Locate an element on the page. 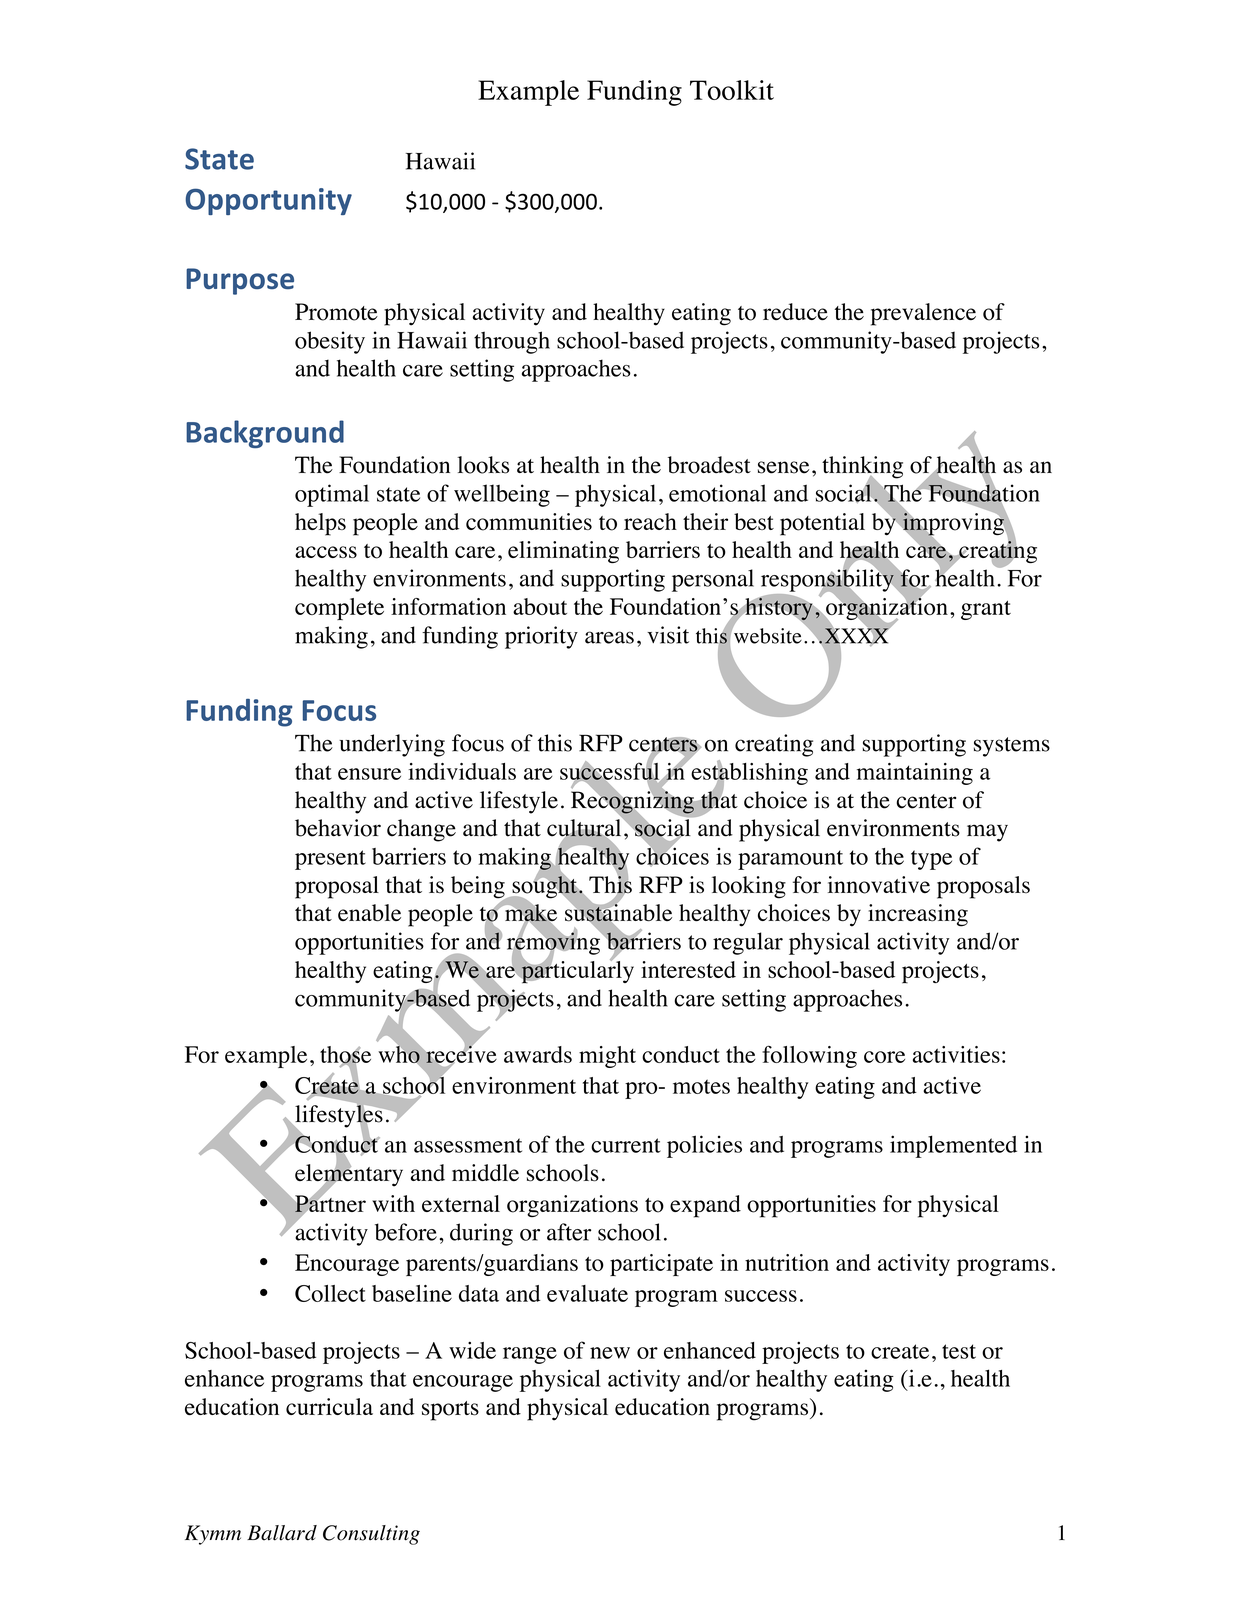  new is located at coordinates (610, 1353).
